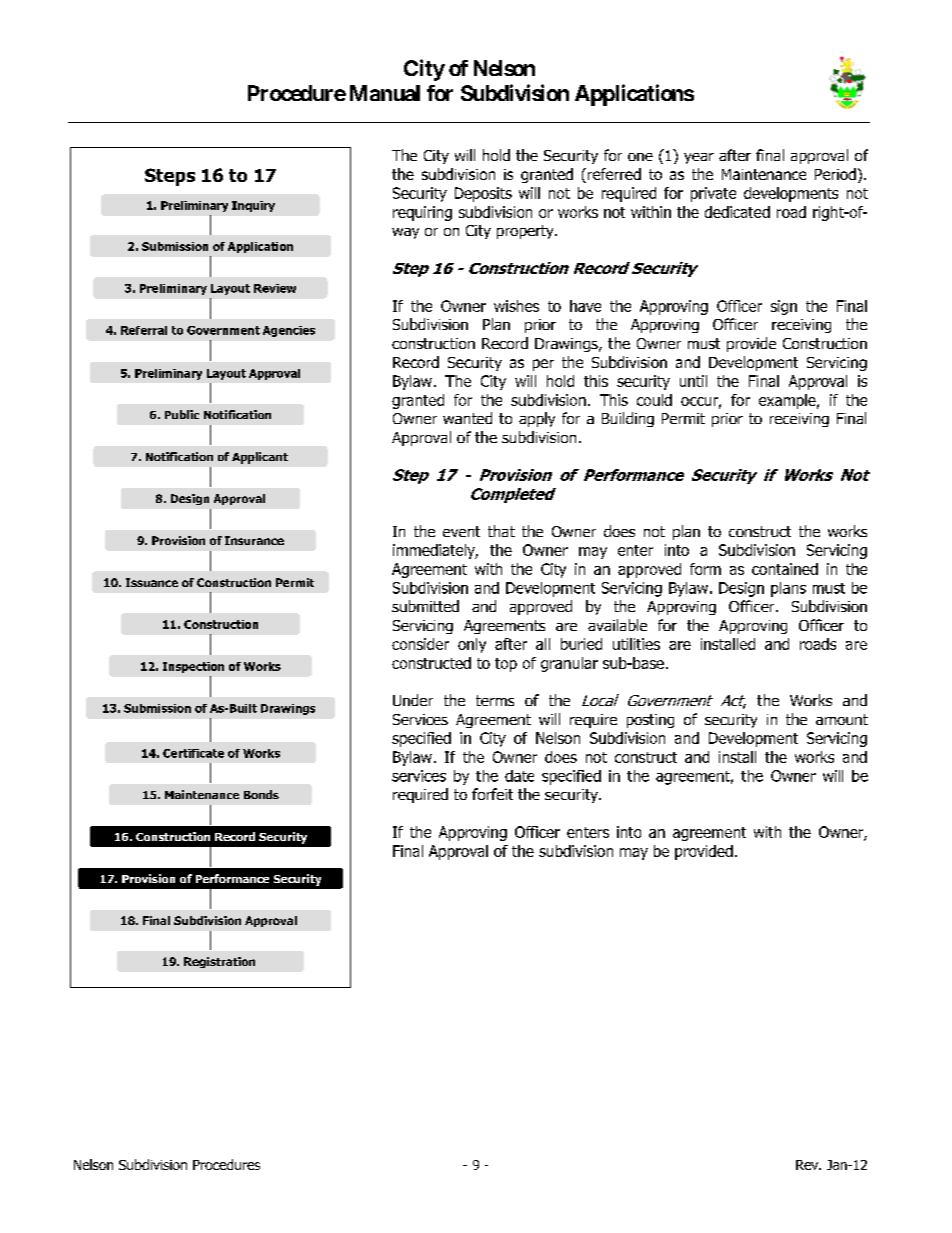  Describe the element at coordinates (699, 158) in the screenshot. I see `year` at that location.
